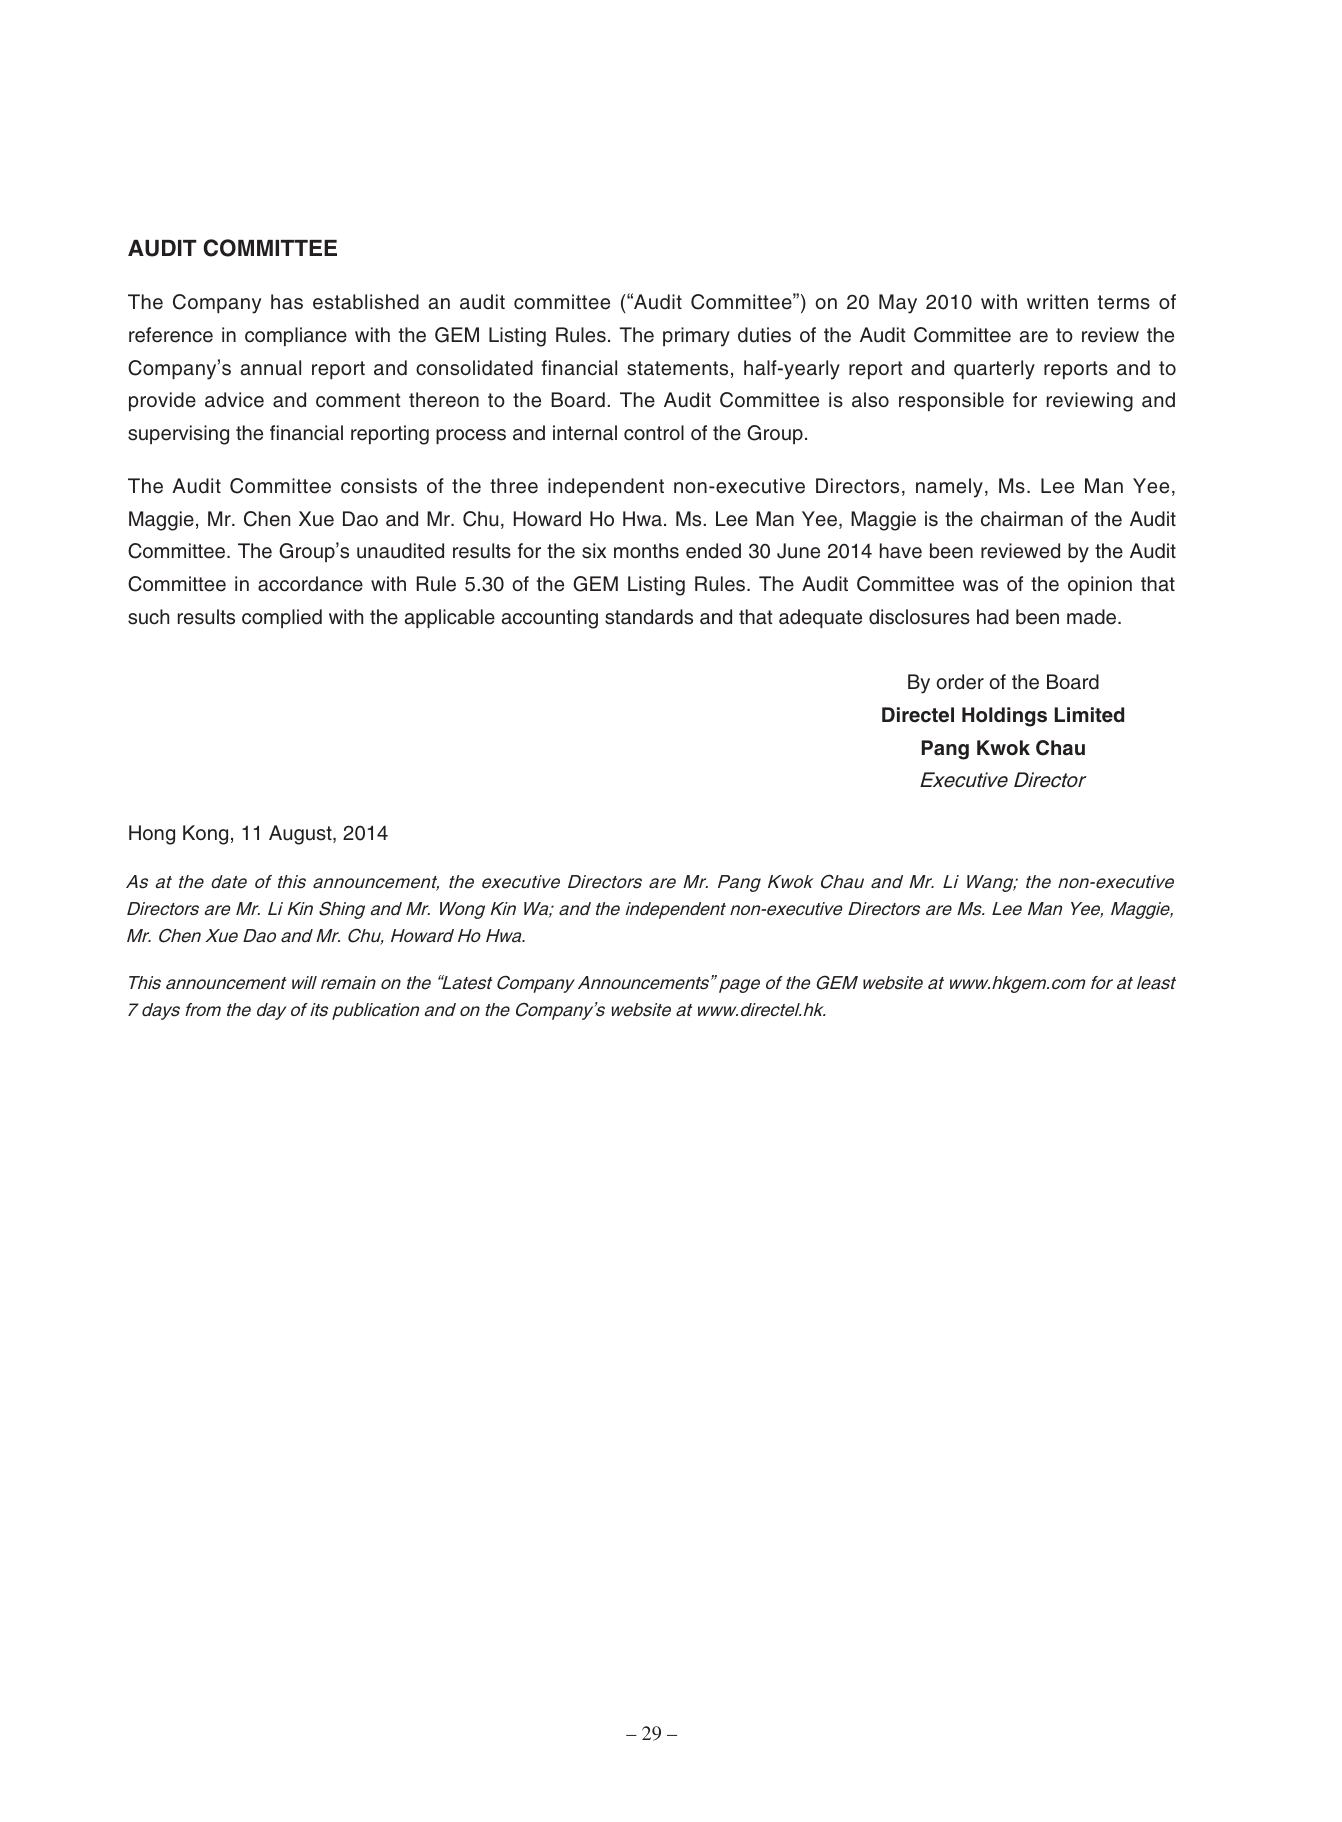 The image size is (1342, 1822). Describe the element at coordinates (205, 835) in the screenshot. I see `Kong` at that location.
